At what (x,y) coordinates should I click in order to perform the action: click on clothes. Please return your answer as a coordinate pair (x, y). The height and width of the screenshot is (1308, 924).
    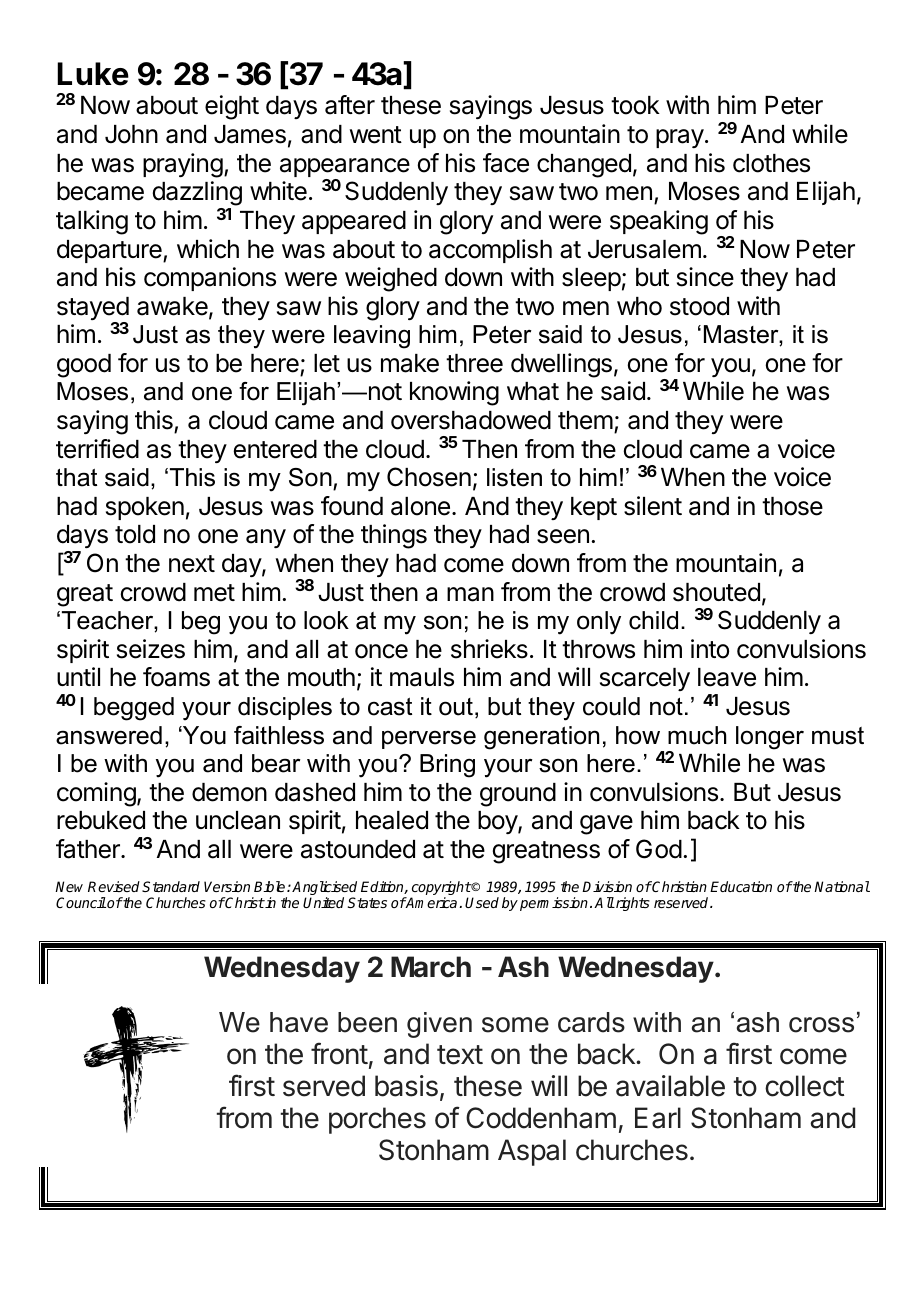
    Looking at the image, I should click on (771, 163).
